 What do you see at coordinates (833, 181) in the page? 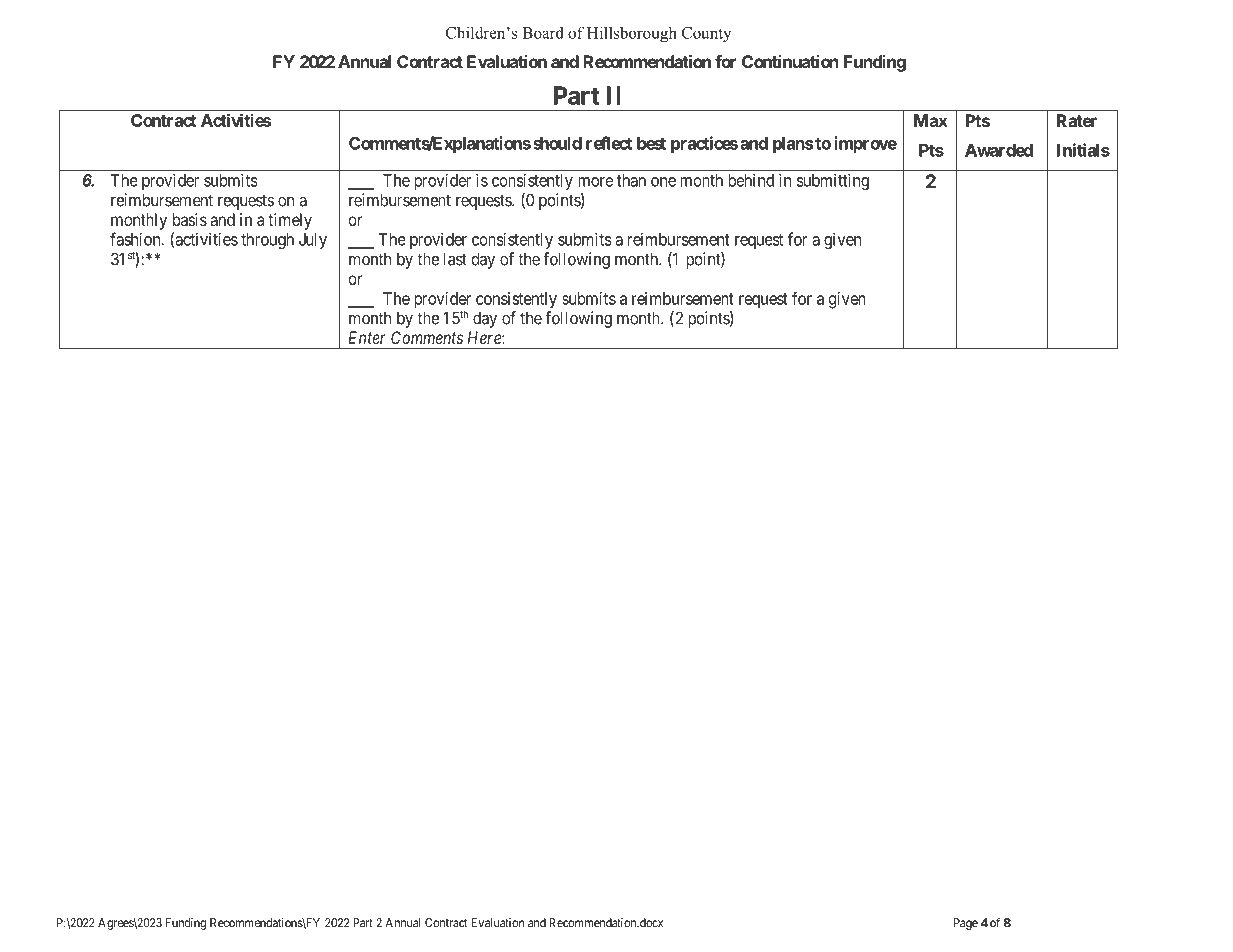
I see `submitting` at bounding box center [833, 181].
